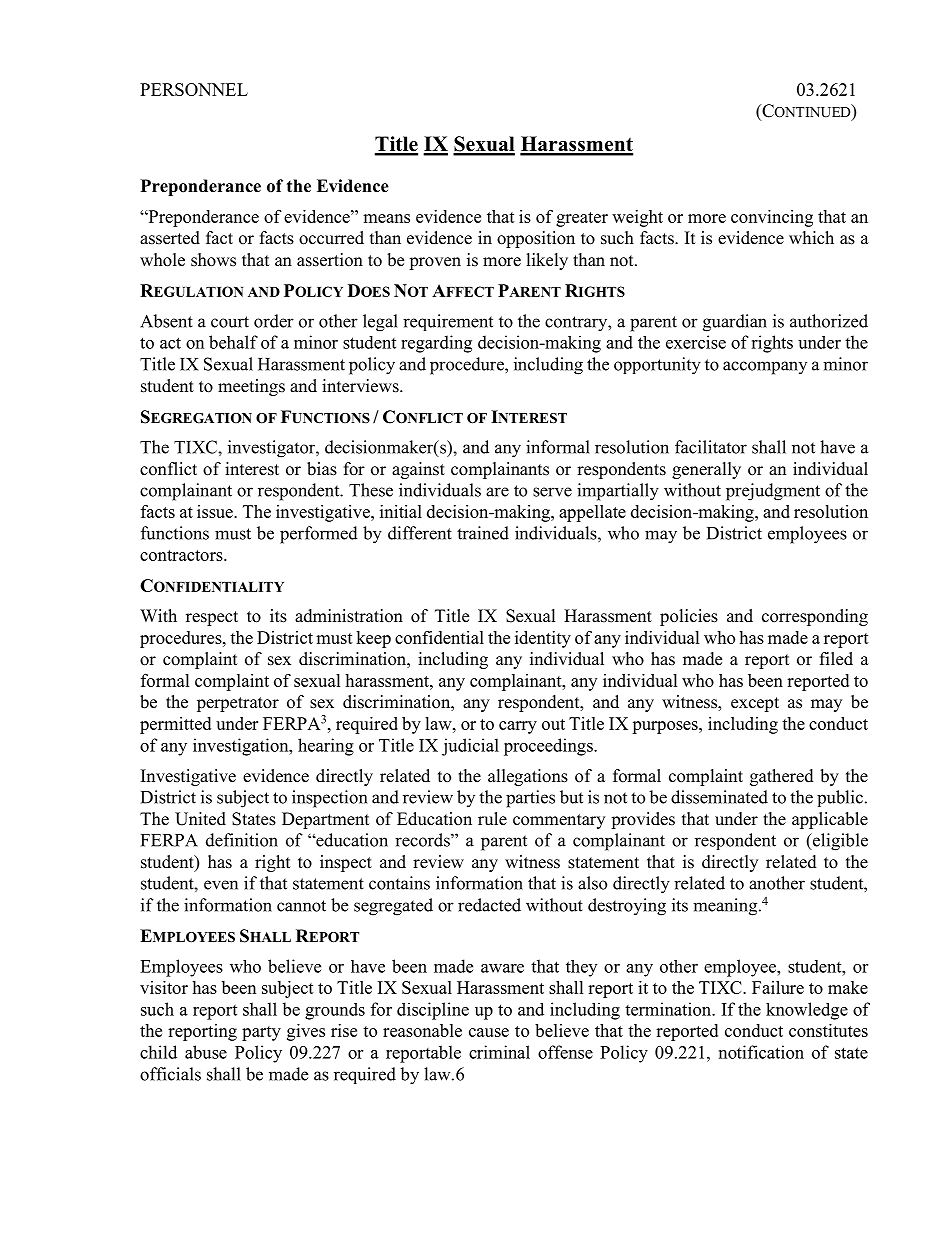 This page has height=1233, width=952. Describe the element at coordinates (582, 219) in the page. I see `greater` at that location.
